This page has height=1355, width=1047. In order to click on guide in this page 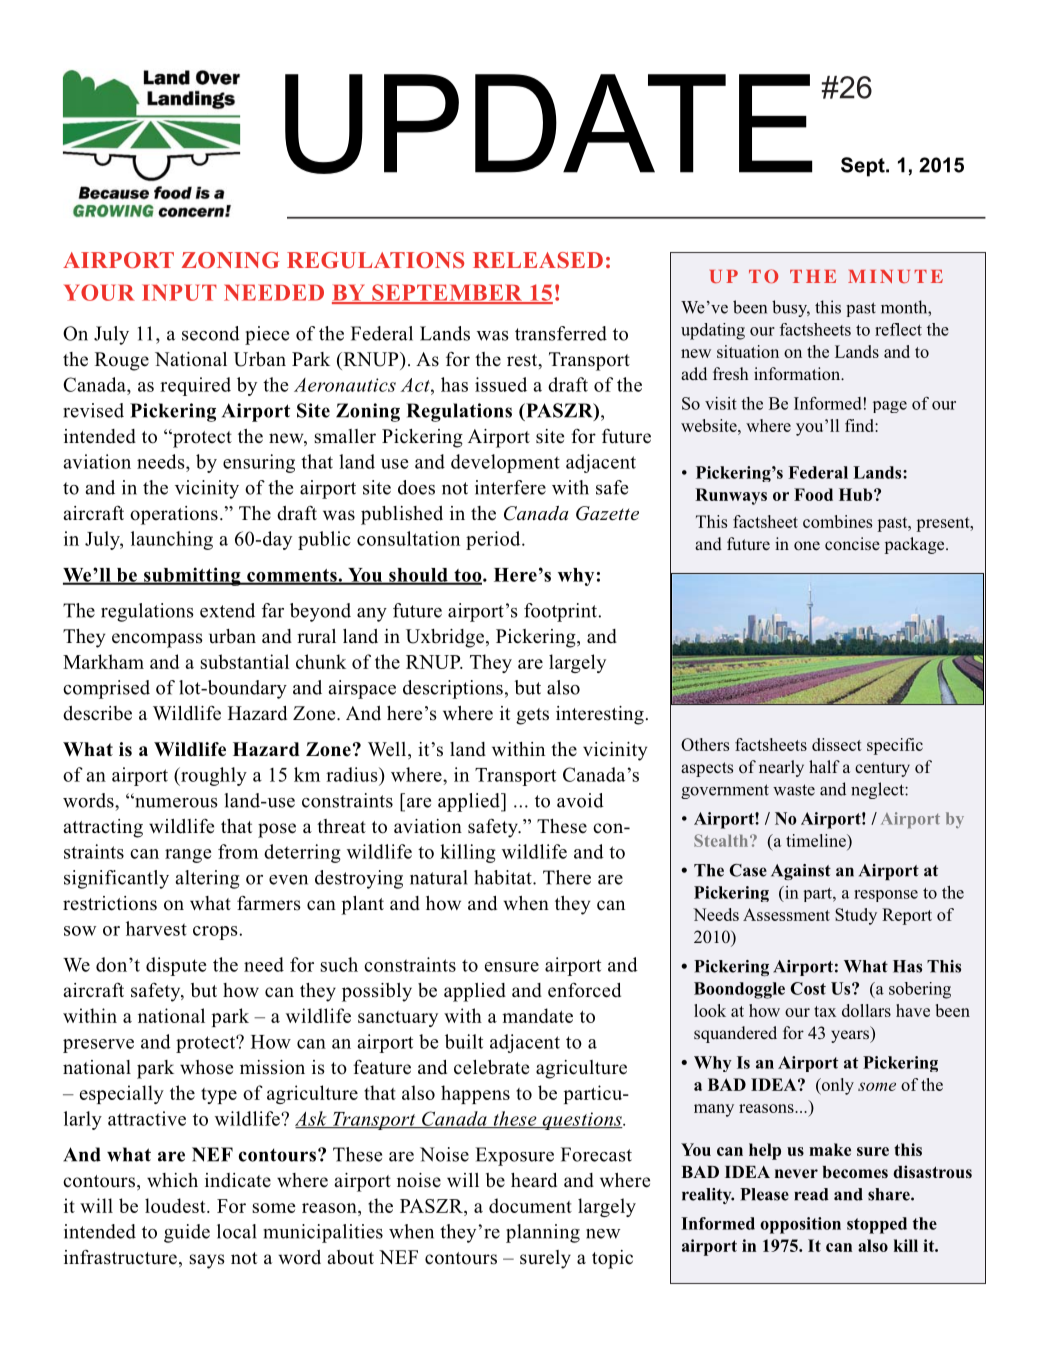, I will do `click(187, 1233)`.
